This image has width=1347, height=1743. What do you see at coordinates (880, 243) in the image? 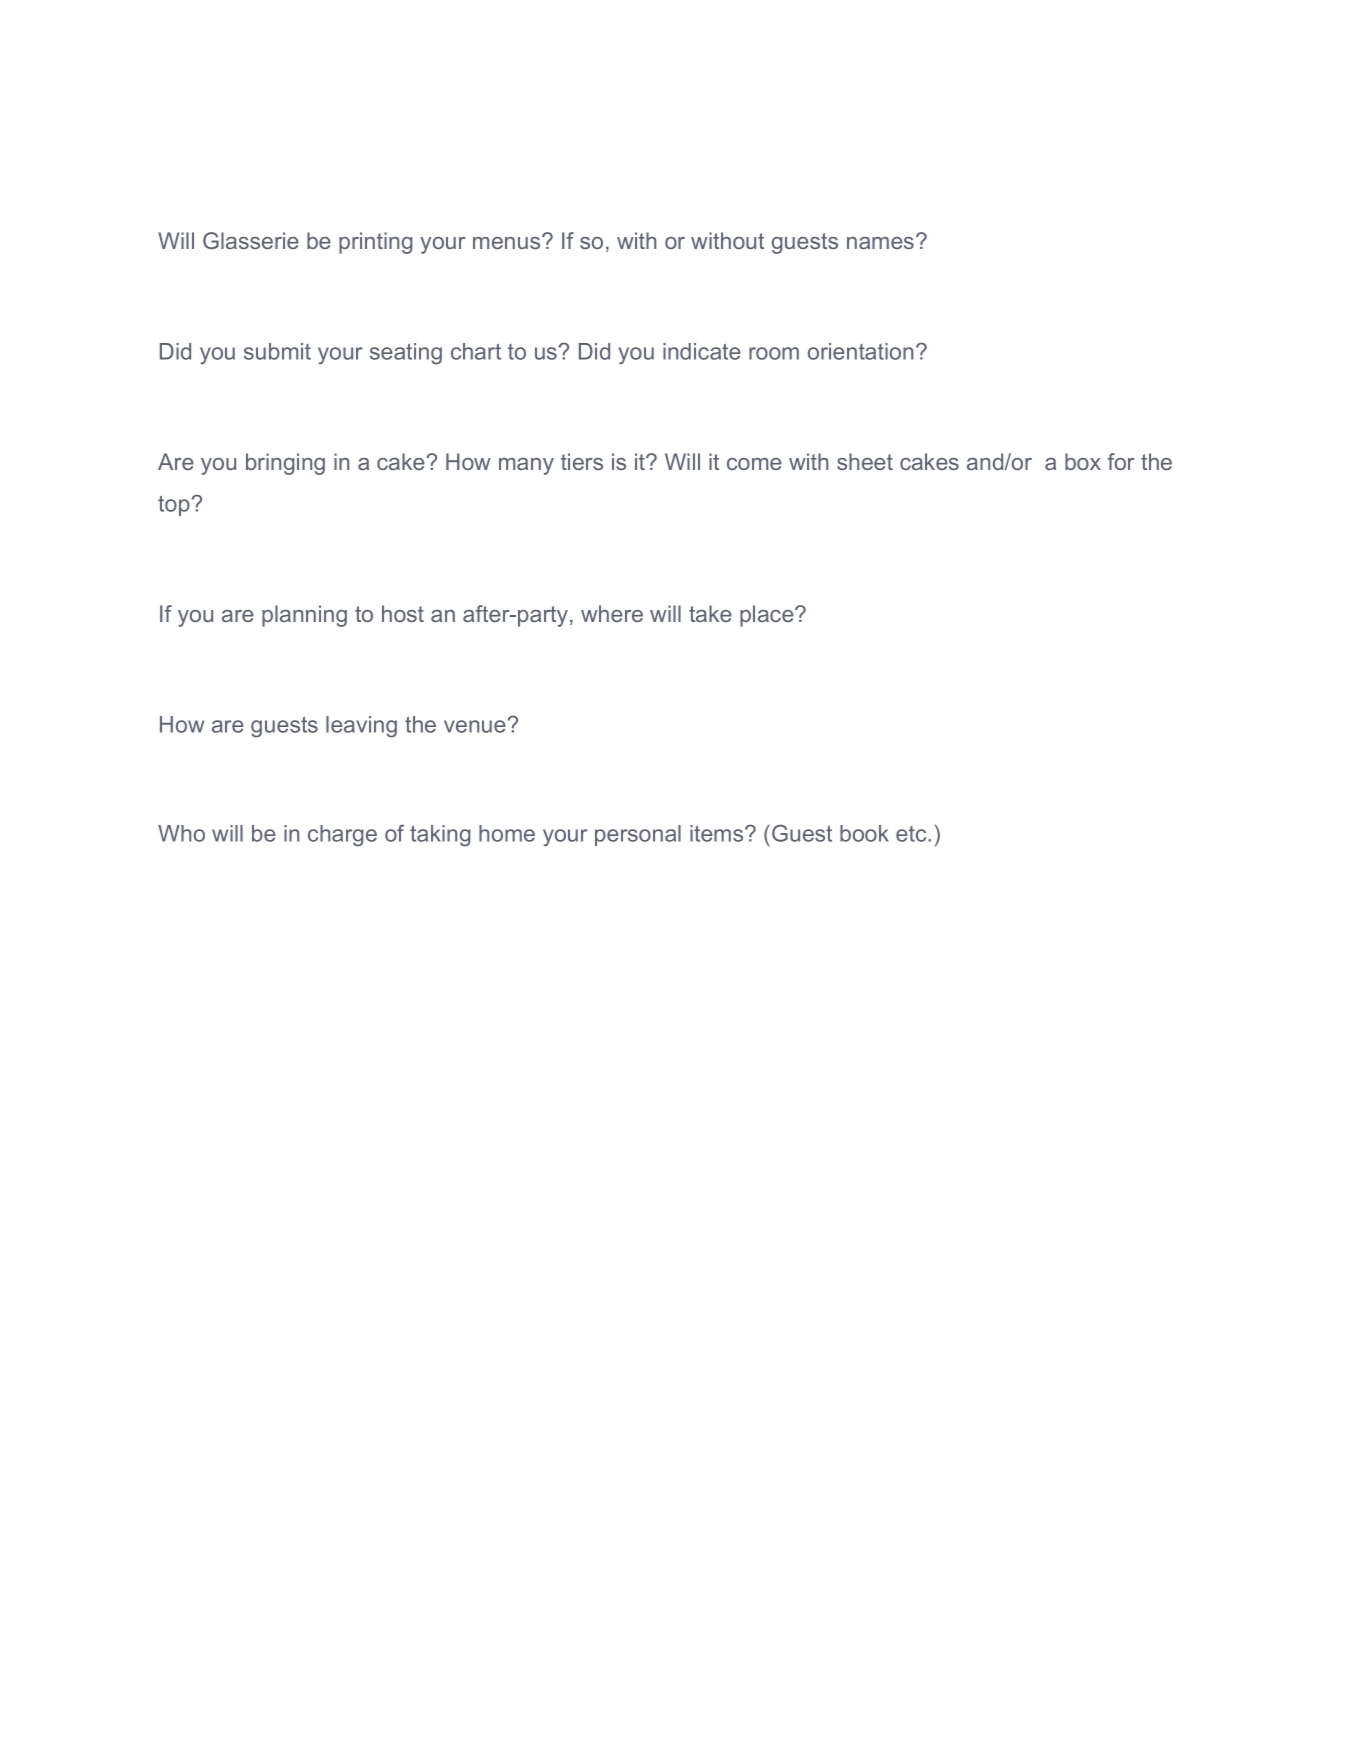
I see `names` at bounding box center [880, 243].
